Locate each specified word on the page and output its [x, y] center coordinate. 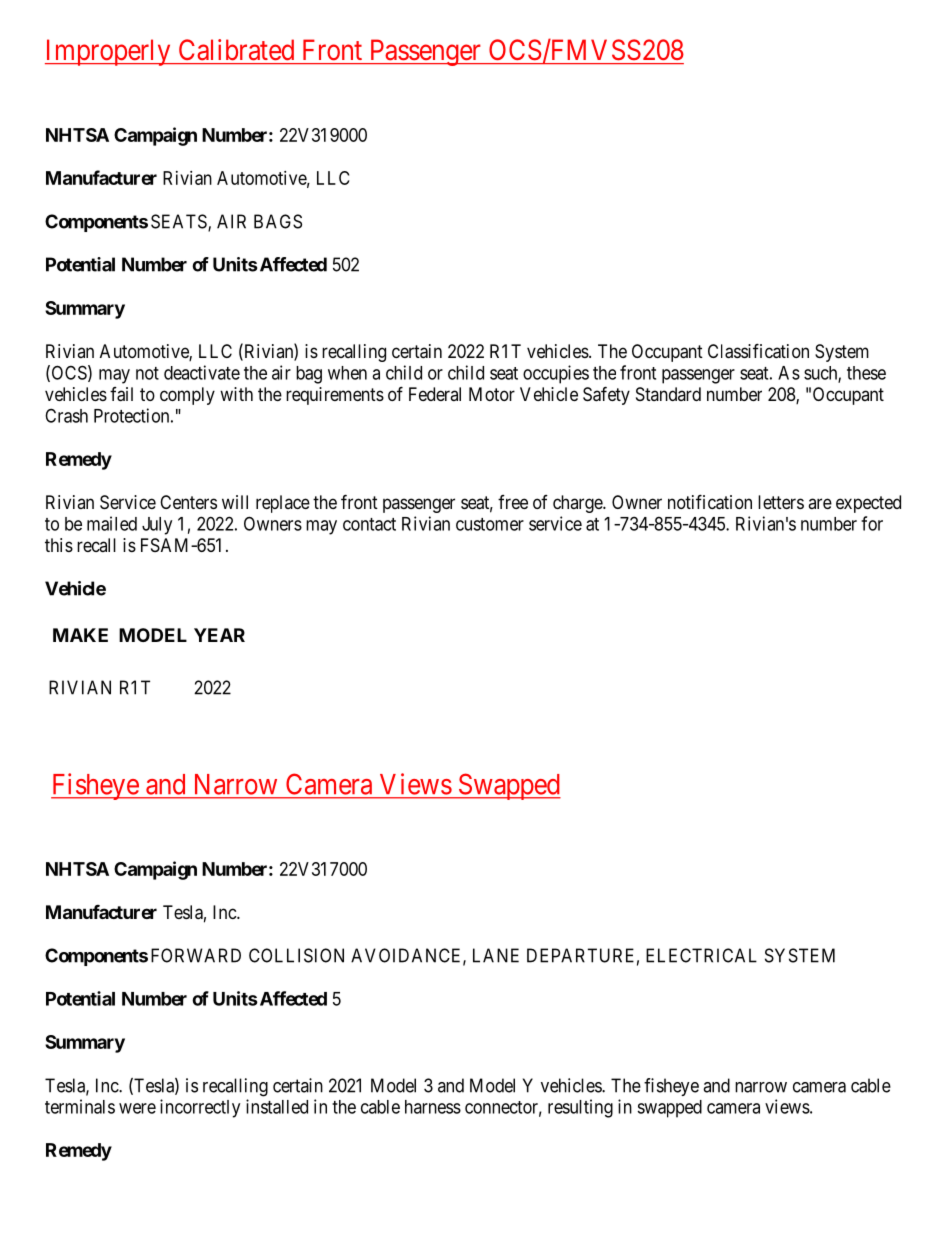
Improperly [109, 52]
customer [490, 524]
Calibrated [236, 49]
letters [781, 502]
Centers [188, 502]
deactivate [202, 372]
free [513, 502]
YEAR [219, 635]
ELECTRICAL [701, 955]
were [137, 1108]
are [820, 503]
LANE [496, 955]
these [866, 373]
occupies [556, 374]
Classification [758, 351]
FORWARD [196, 955]
